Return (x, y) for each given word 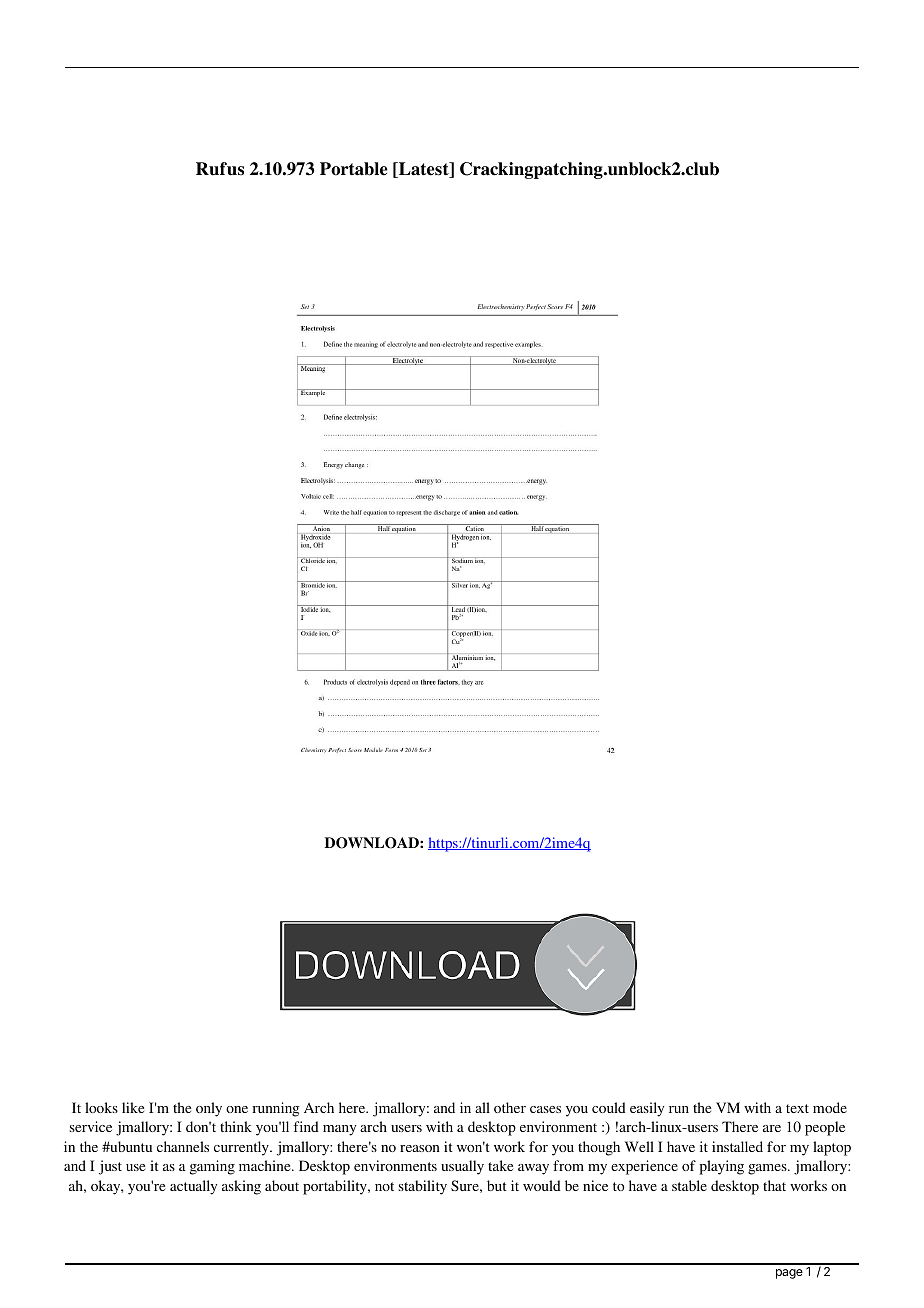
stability (423, 1187)
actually (193, 1187)
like (133, 1107)
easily (647, 1109)
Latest (424, 170)
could (609, 1107)
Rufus (220, 169)
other (510, 1107)
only (209, 1109)
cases (545, 1109)
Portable (354, 169)
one (237, 1109)
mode (830, 1107)
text (797, 1108)
